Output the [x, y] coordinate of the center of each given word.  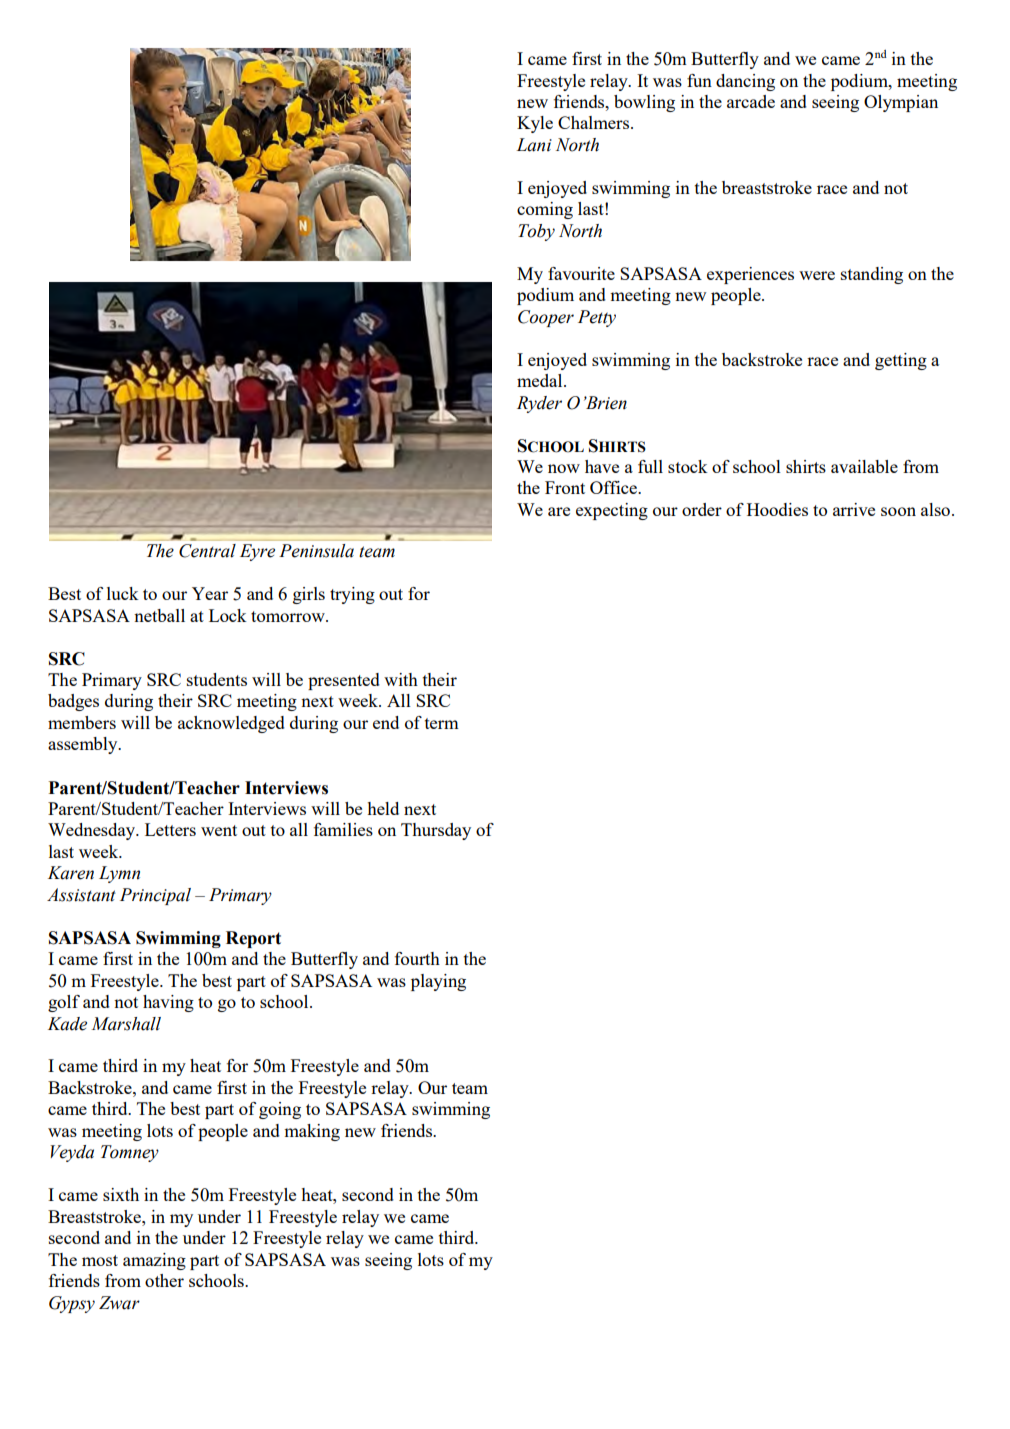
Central [207, 551]
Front [565, 487]
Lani [534, 145]
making [312, 1132]
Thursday [436, 831]
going [280, 1110]
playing [438, 982]
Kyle [535, 124]
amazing [154, 1261]
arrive [854, 509]
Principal [155, 896]
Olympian [901, 103]
